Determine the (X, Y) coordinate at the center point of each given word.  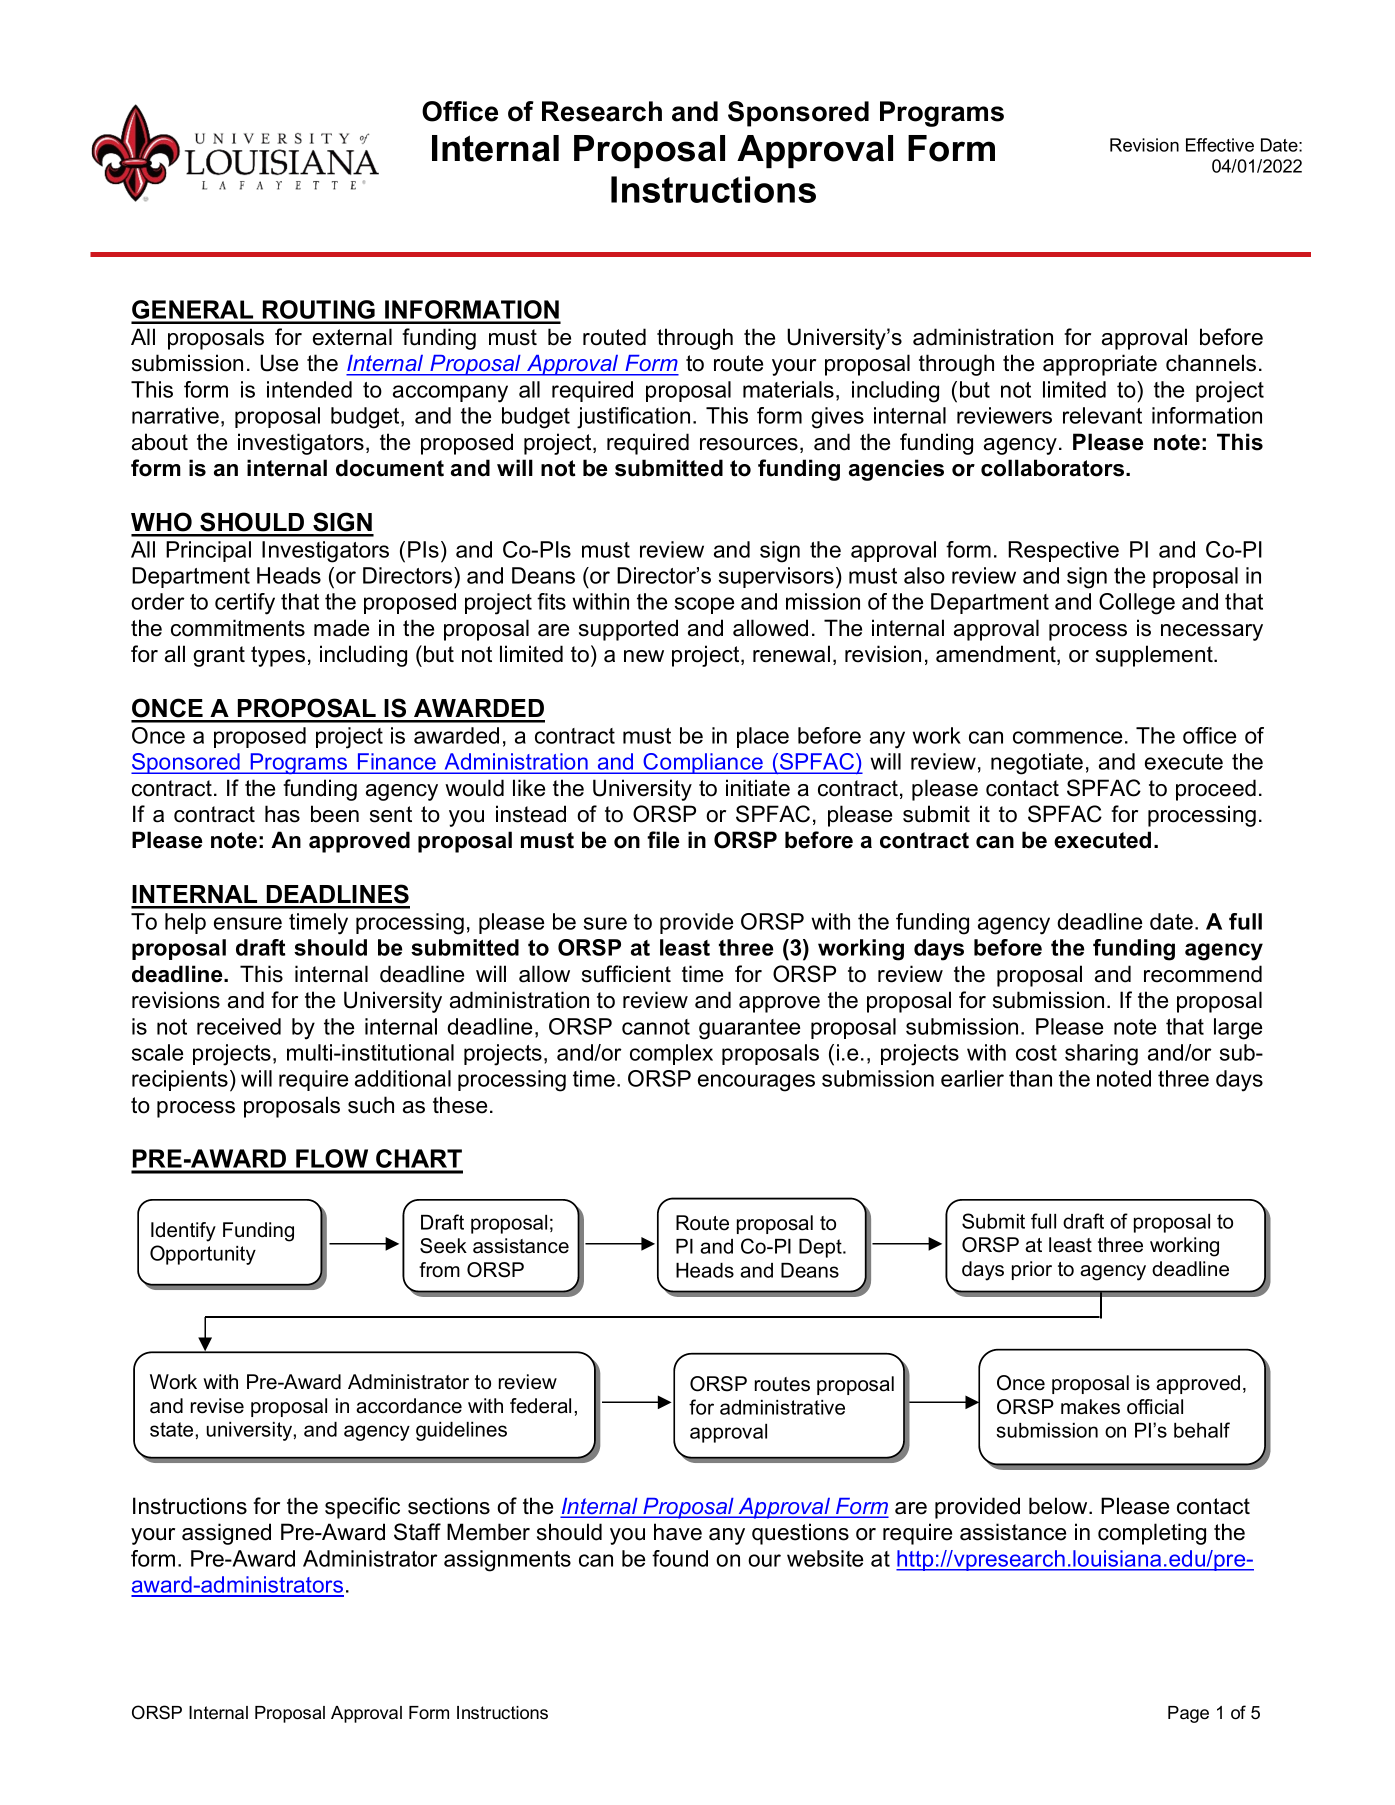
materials (788, 389)
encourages (756, 1083)
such (371, 1105)
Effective (1220, 145)
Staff (417, 1532)
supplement (1155, 656)
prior (1032, 1270)
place (763, 737)
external (352, 337)
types (278, 656)
